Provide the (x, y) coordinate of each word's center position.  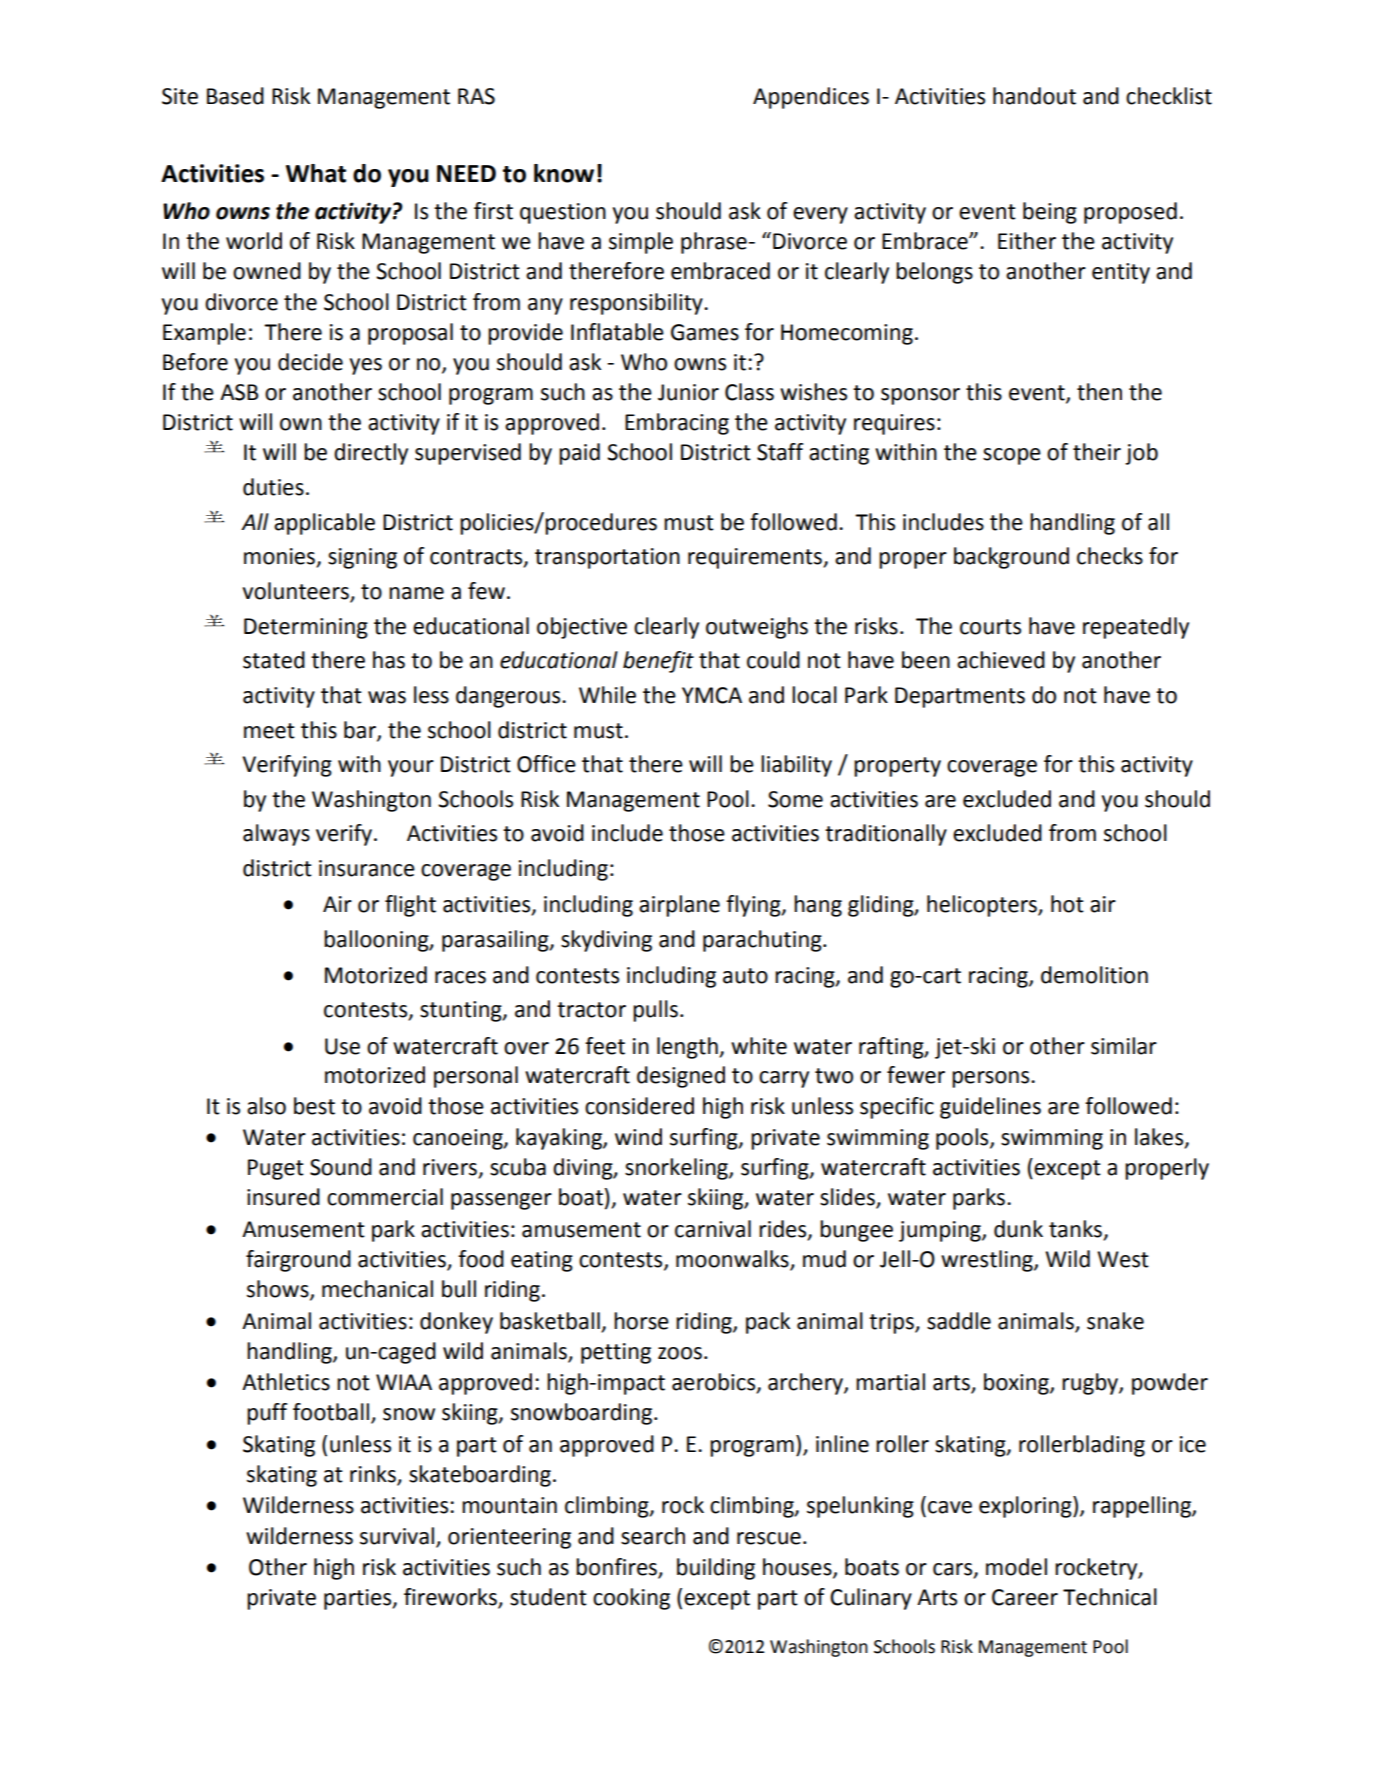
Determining (306, 628)
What (316, 173)
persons (992, 1079)
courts (990, 627)
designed (681, 1077)
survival (397, 1536)
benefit (658, 662)
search (653, 1536)
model (1016, 1567)
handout (1034, 96)
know (564, 173)
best (314, 1106)
